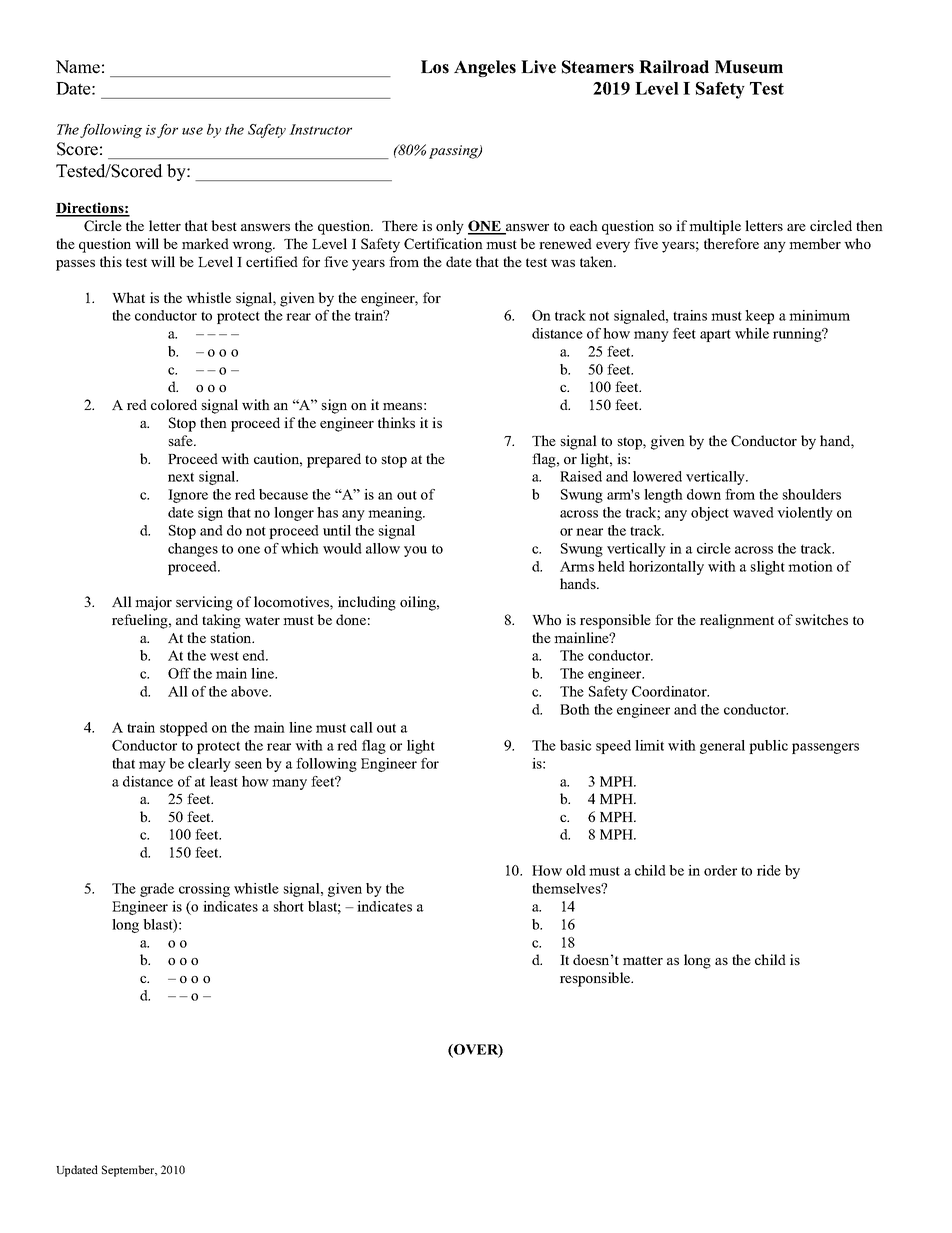  I want to click on meaning, so click(396, 514).
